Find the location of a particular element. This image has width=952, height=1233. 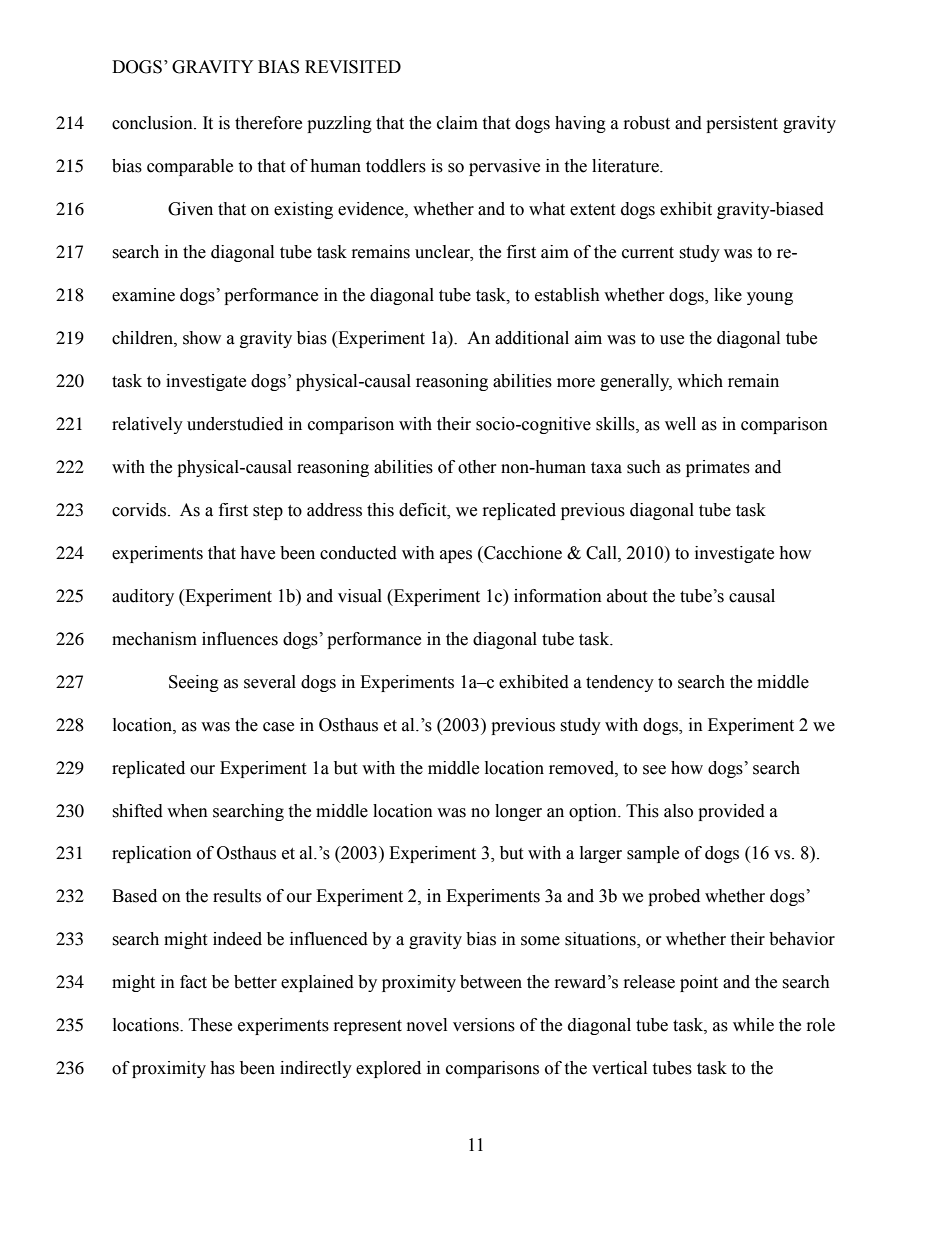

information is located at coordinates (558, 596).
